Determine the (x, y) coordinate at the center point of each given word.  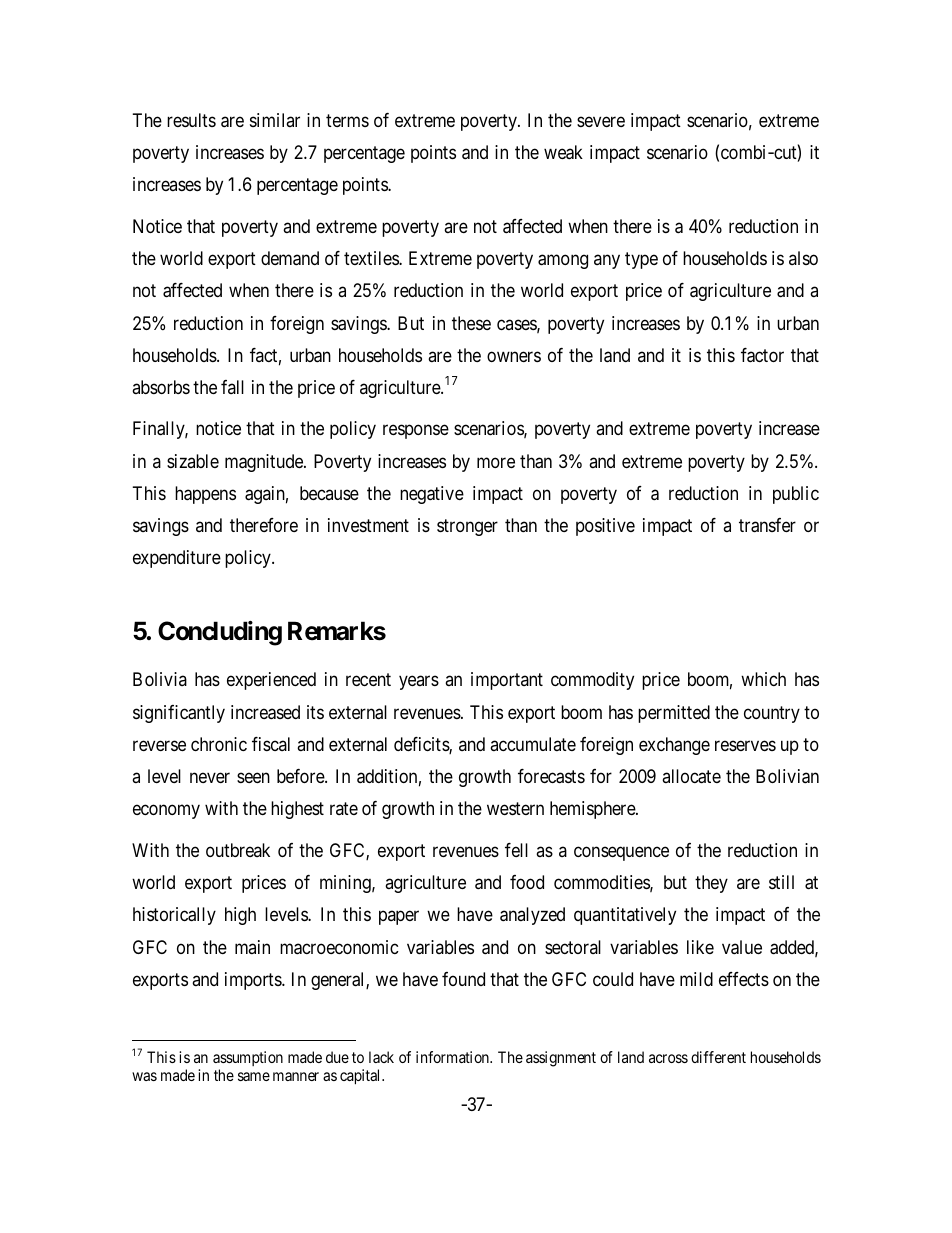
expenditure (177, 559)
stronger (467, 527)
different (718, 1057)
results (191, 120)
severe (601, 121)
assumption (248, 1060)
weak (563, 152)
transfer (767, 525)
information (453, 1057)
